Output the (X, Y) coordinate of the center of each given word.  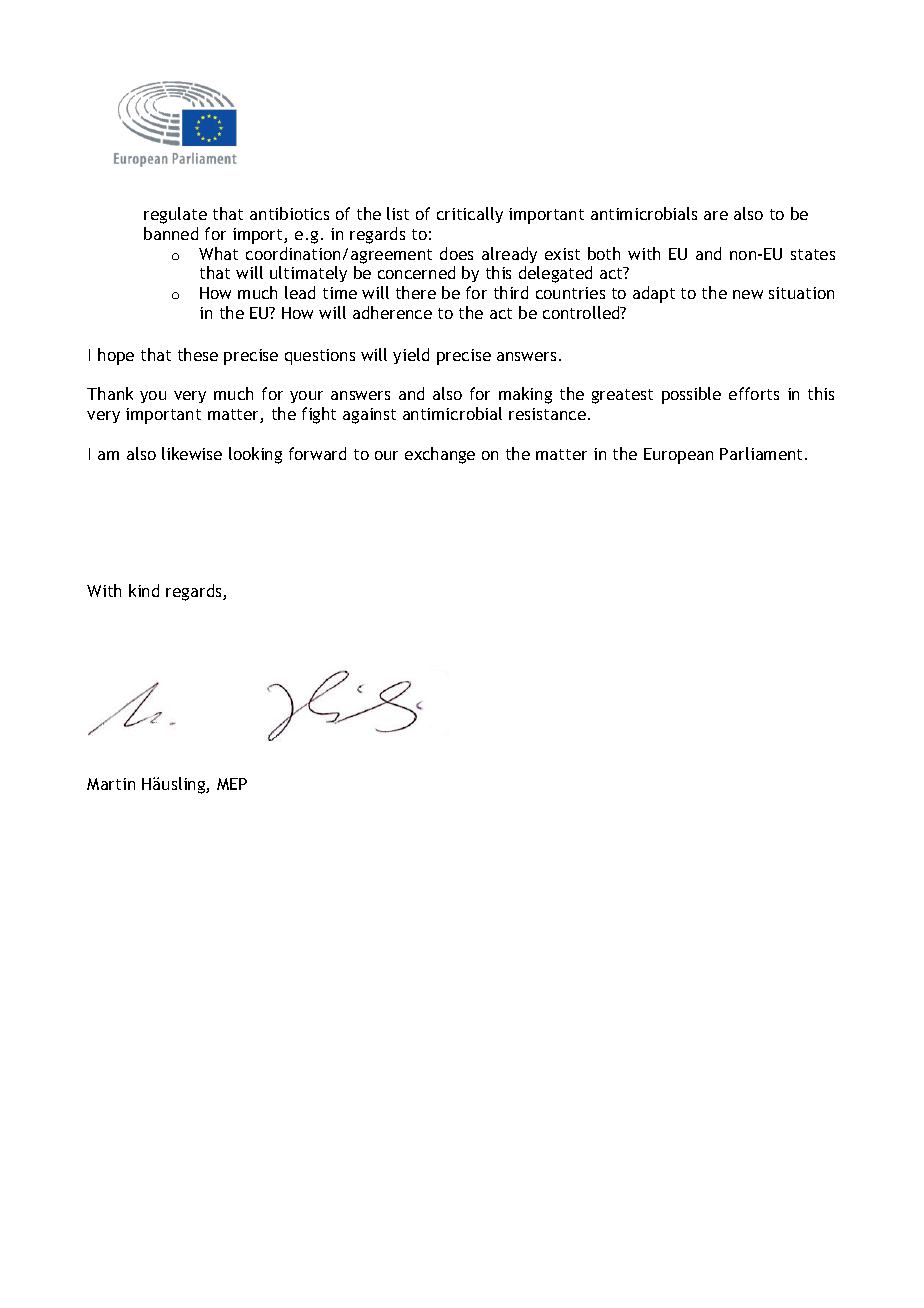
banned (171, 233)
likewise (192, 453)
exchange (440, 455)
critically (470, 215)
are (716, 215)
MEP (232, 784)
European (678, 456)
